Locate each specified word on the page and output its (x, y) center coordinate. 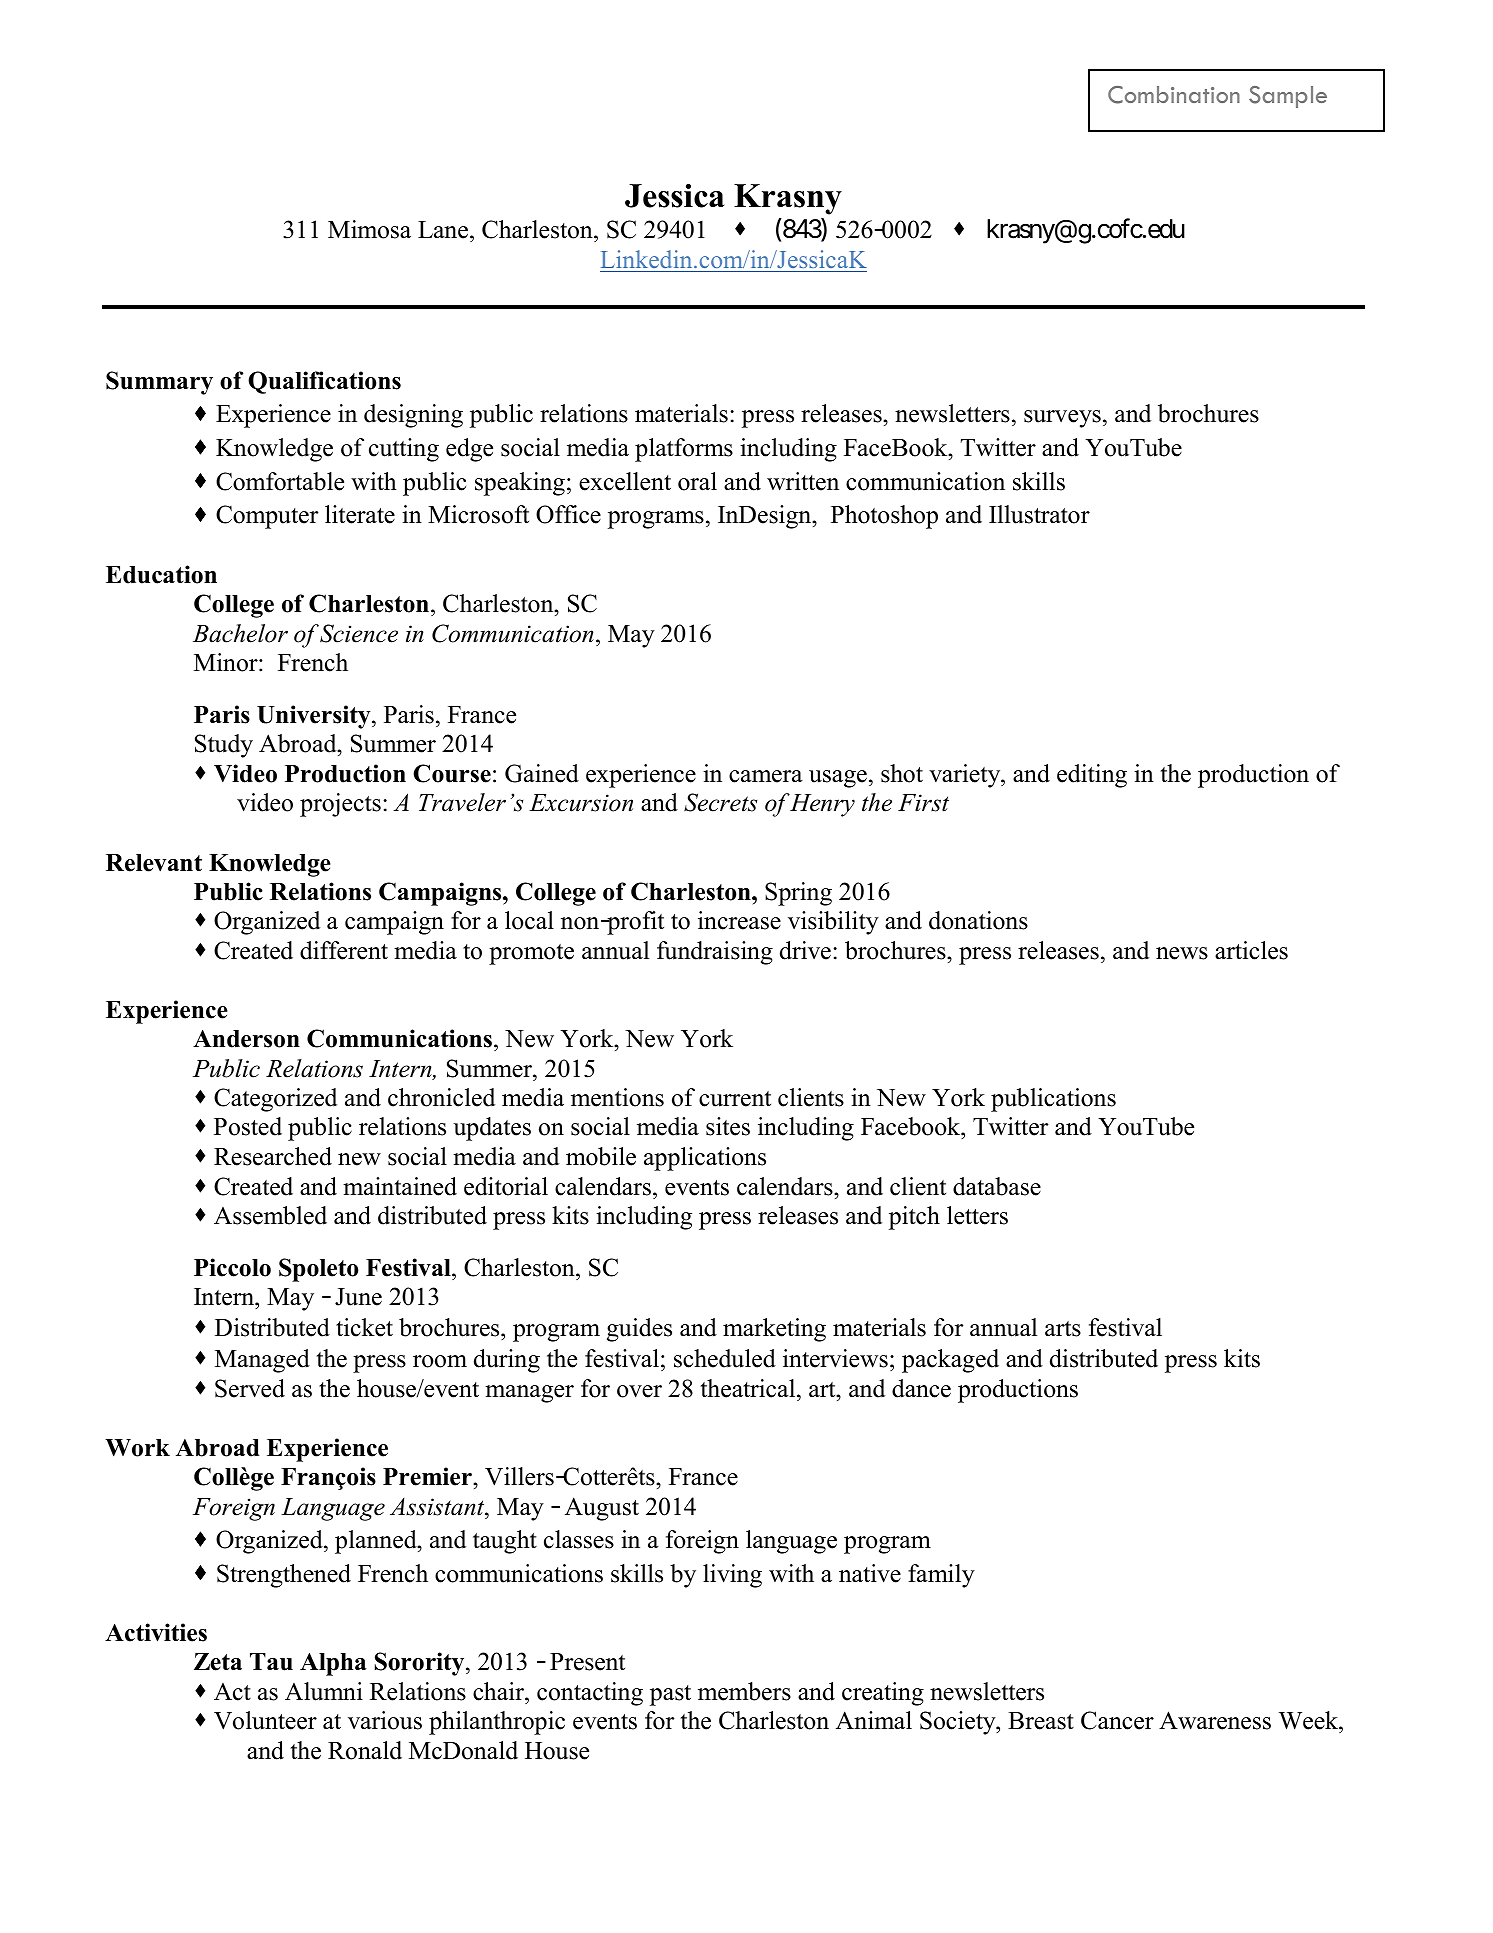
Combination (1174, 95)
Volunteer (265, 1720)
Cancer (1117, 1720)
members (744, 1691)
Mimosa (369, 229)
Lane (444, 231)
